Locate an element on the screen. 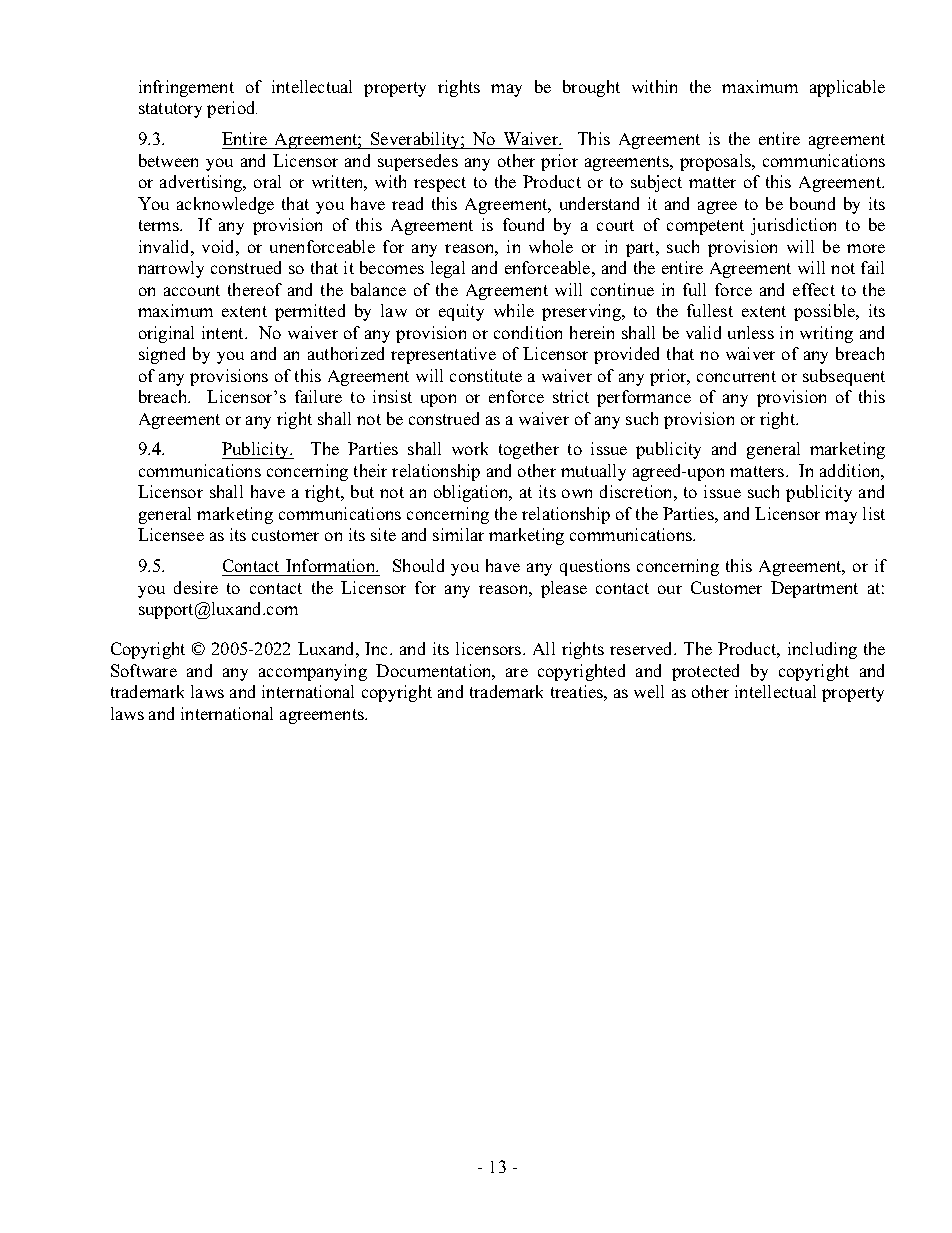 The image size is (952, 1233). constitute is located at coordinates (486, 375).
